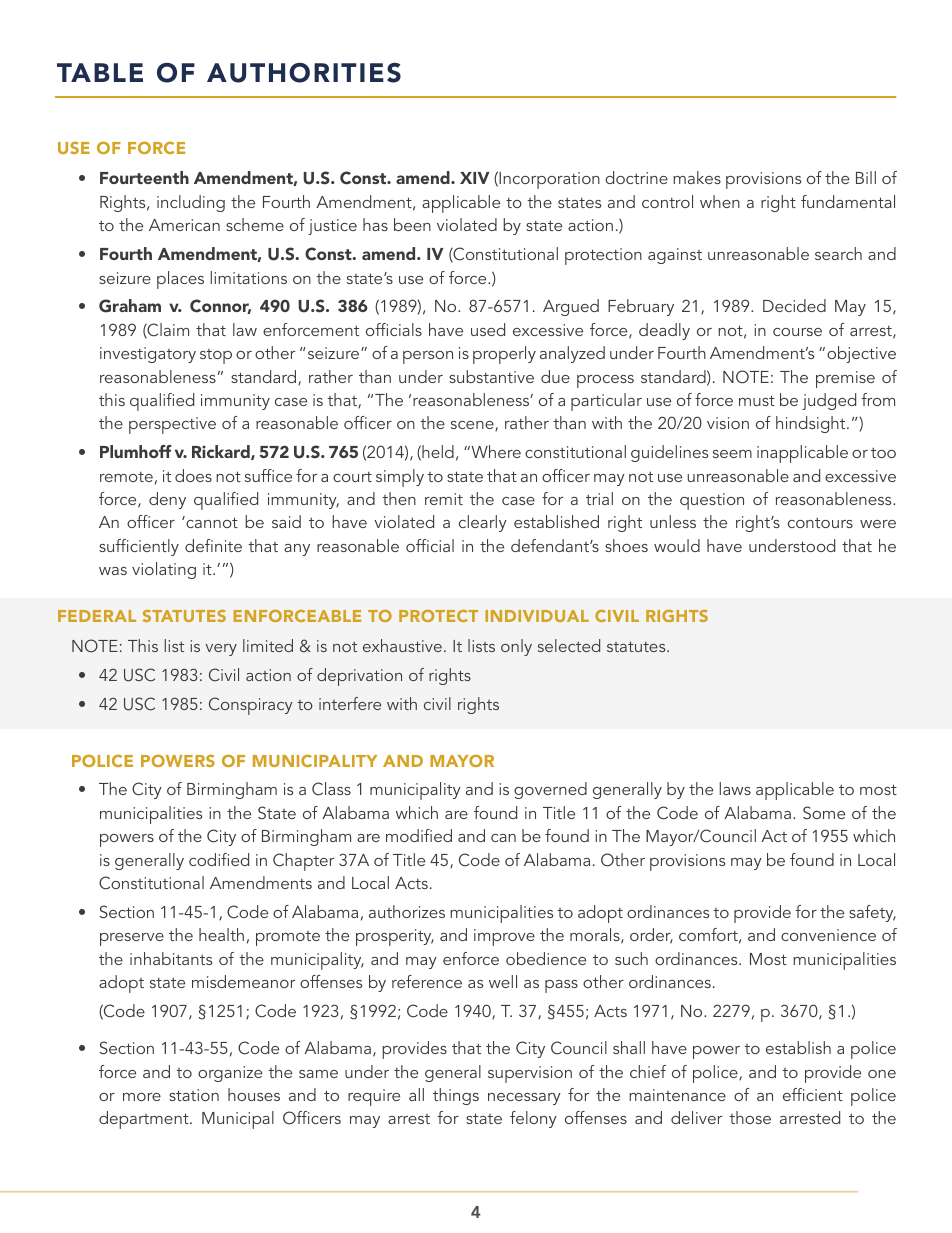 The height and width of the screenshot is (1233, 952). Describe the element at coordinates (194, 1095) in the screenshot. I see `station` at that location.
